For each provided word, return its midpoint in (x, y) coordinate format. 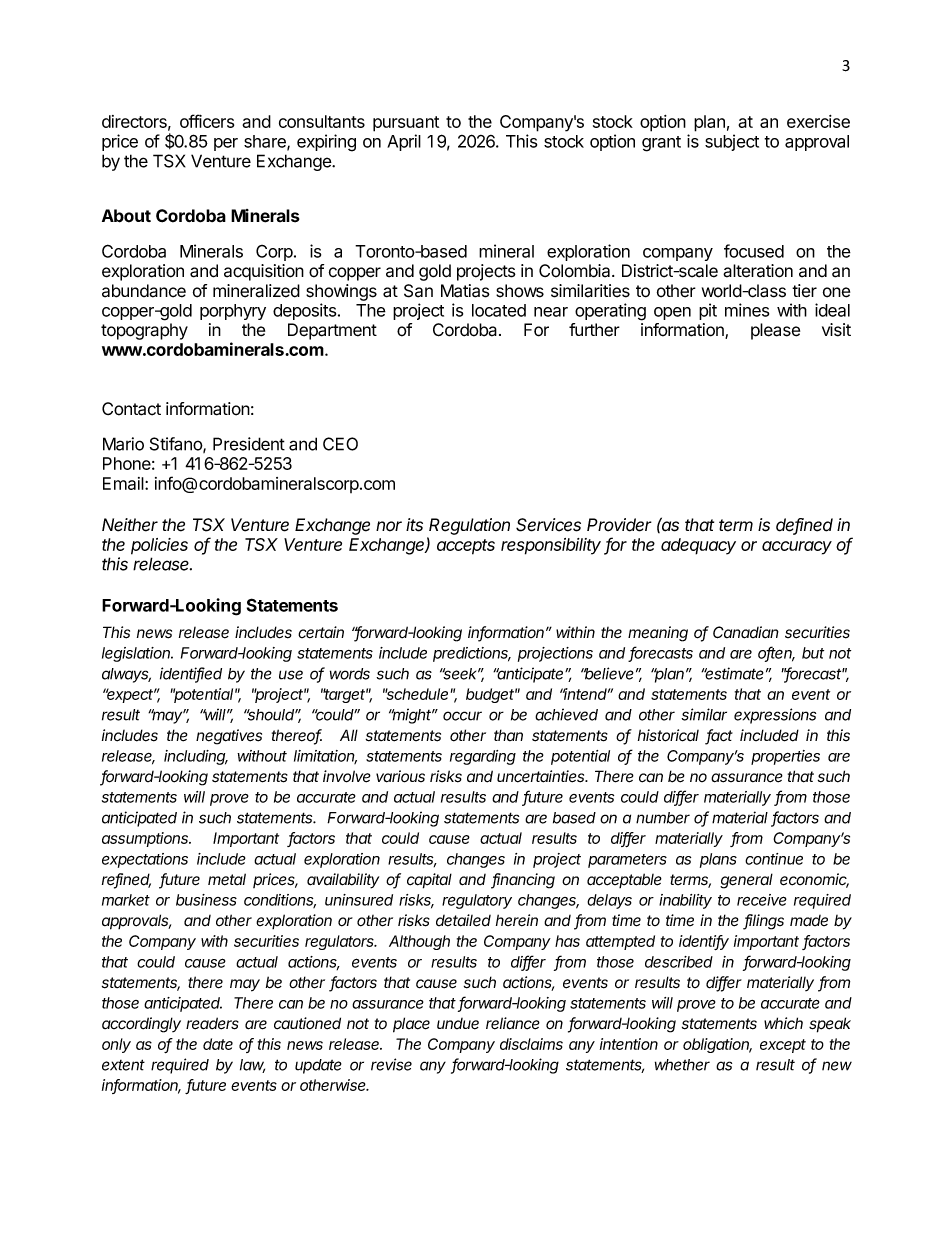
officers (207, 121)
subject (732, 142)
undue (458, 1024)
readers (212, 1023)
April (404, 142)
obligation (717, 1045)
